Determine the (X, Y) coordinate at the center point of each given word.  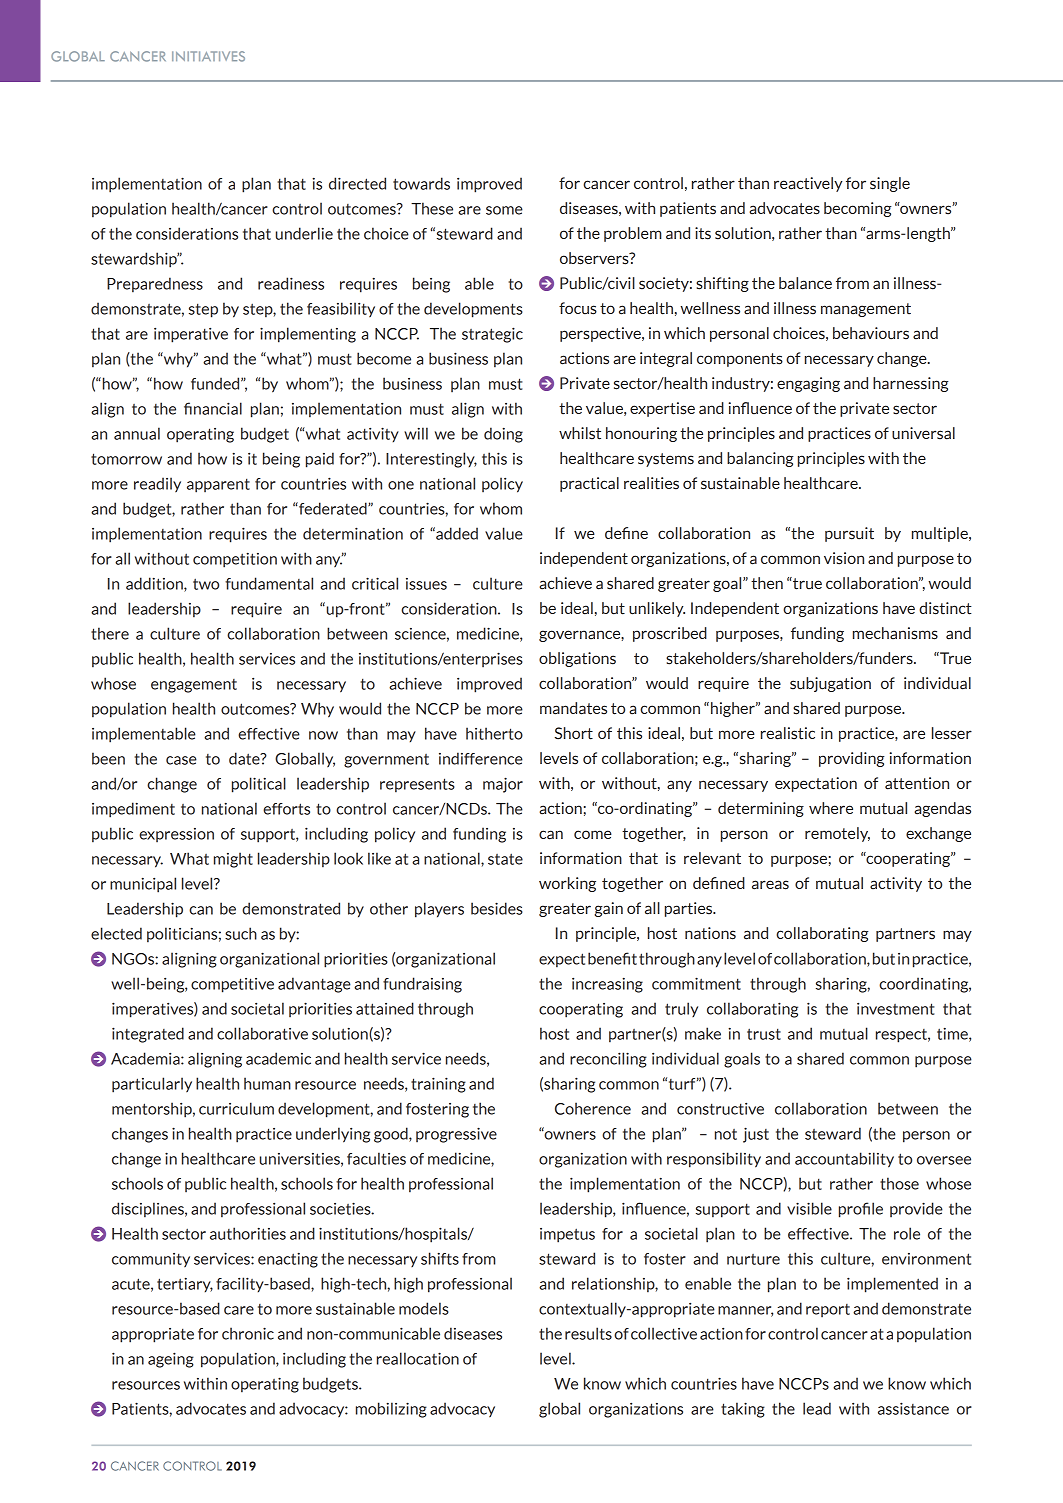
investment (896, 1009)
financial (213, 408)
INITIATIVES (208, 56)
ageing (171, 1360)
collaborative (262, 1033)
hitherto (494, 733)
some (504, 210)
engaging (808, 384)
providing (852, 759)
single (890, 184)
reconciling (608, 1060)
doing (503, 435)
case (181, 760)
